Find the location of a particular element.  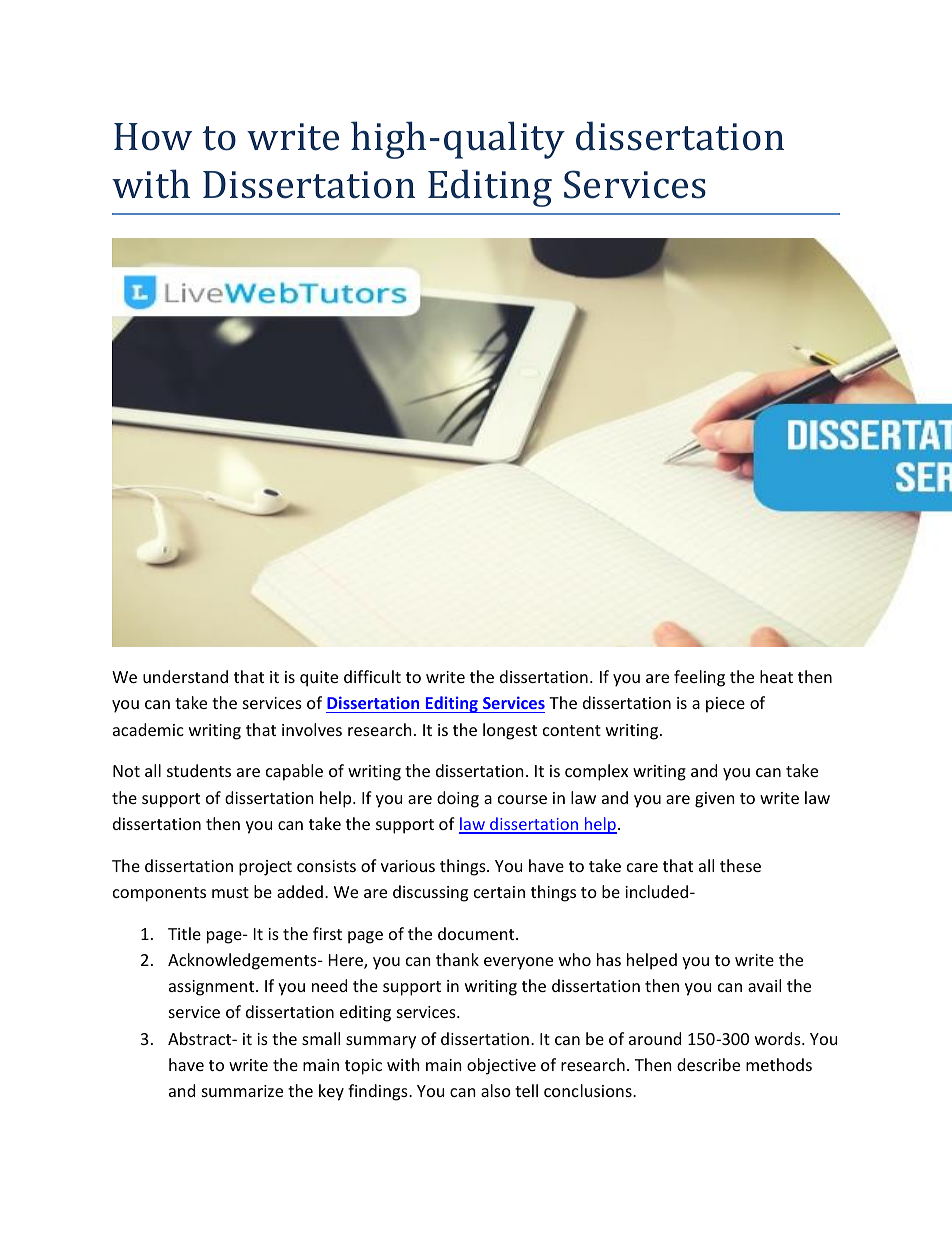

How is located at coordinates (153, 137).
